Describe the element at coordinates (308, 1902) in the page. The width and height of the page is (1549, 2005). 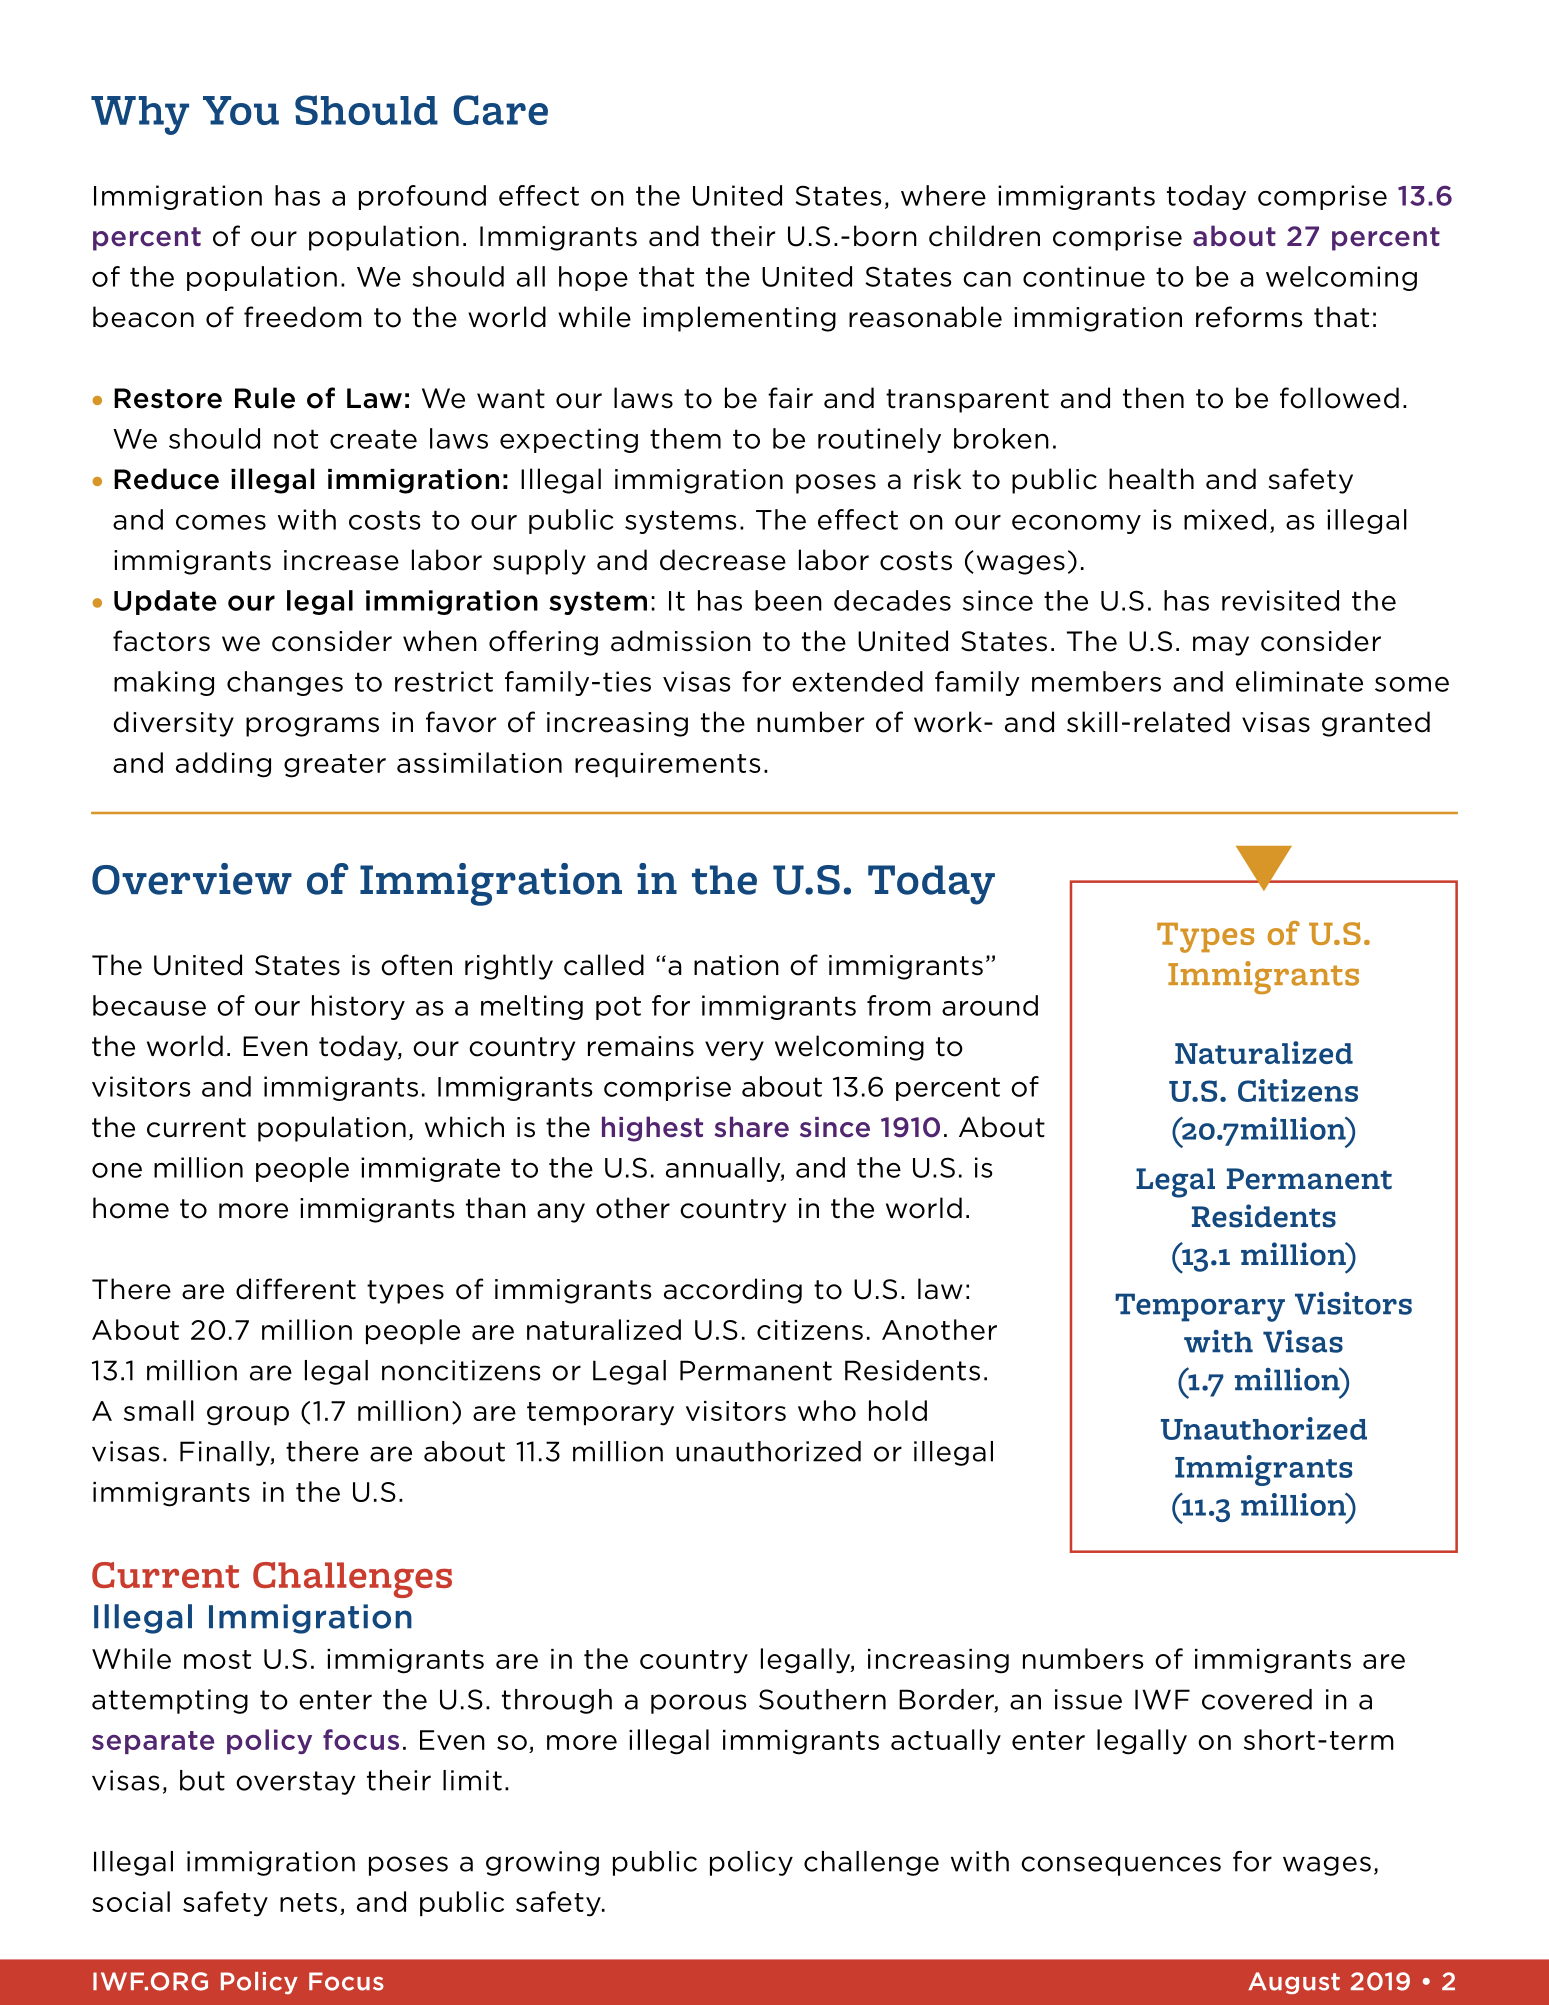
I see `nets` at that location.
